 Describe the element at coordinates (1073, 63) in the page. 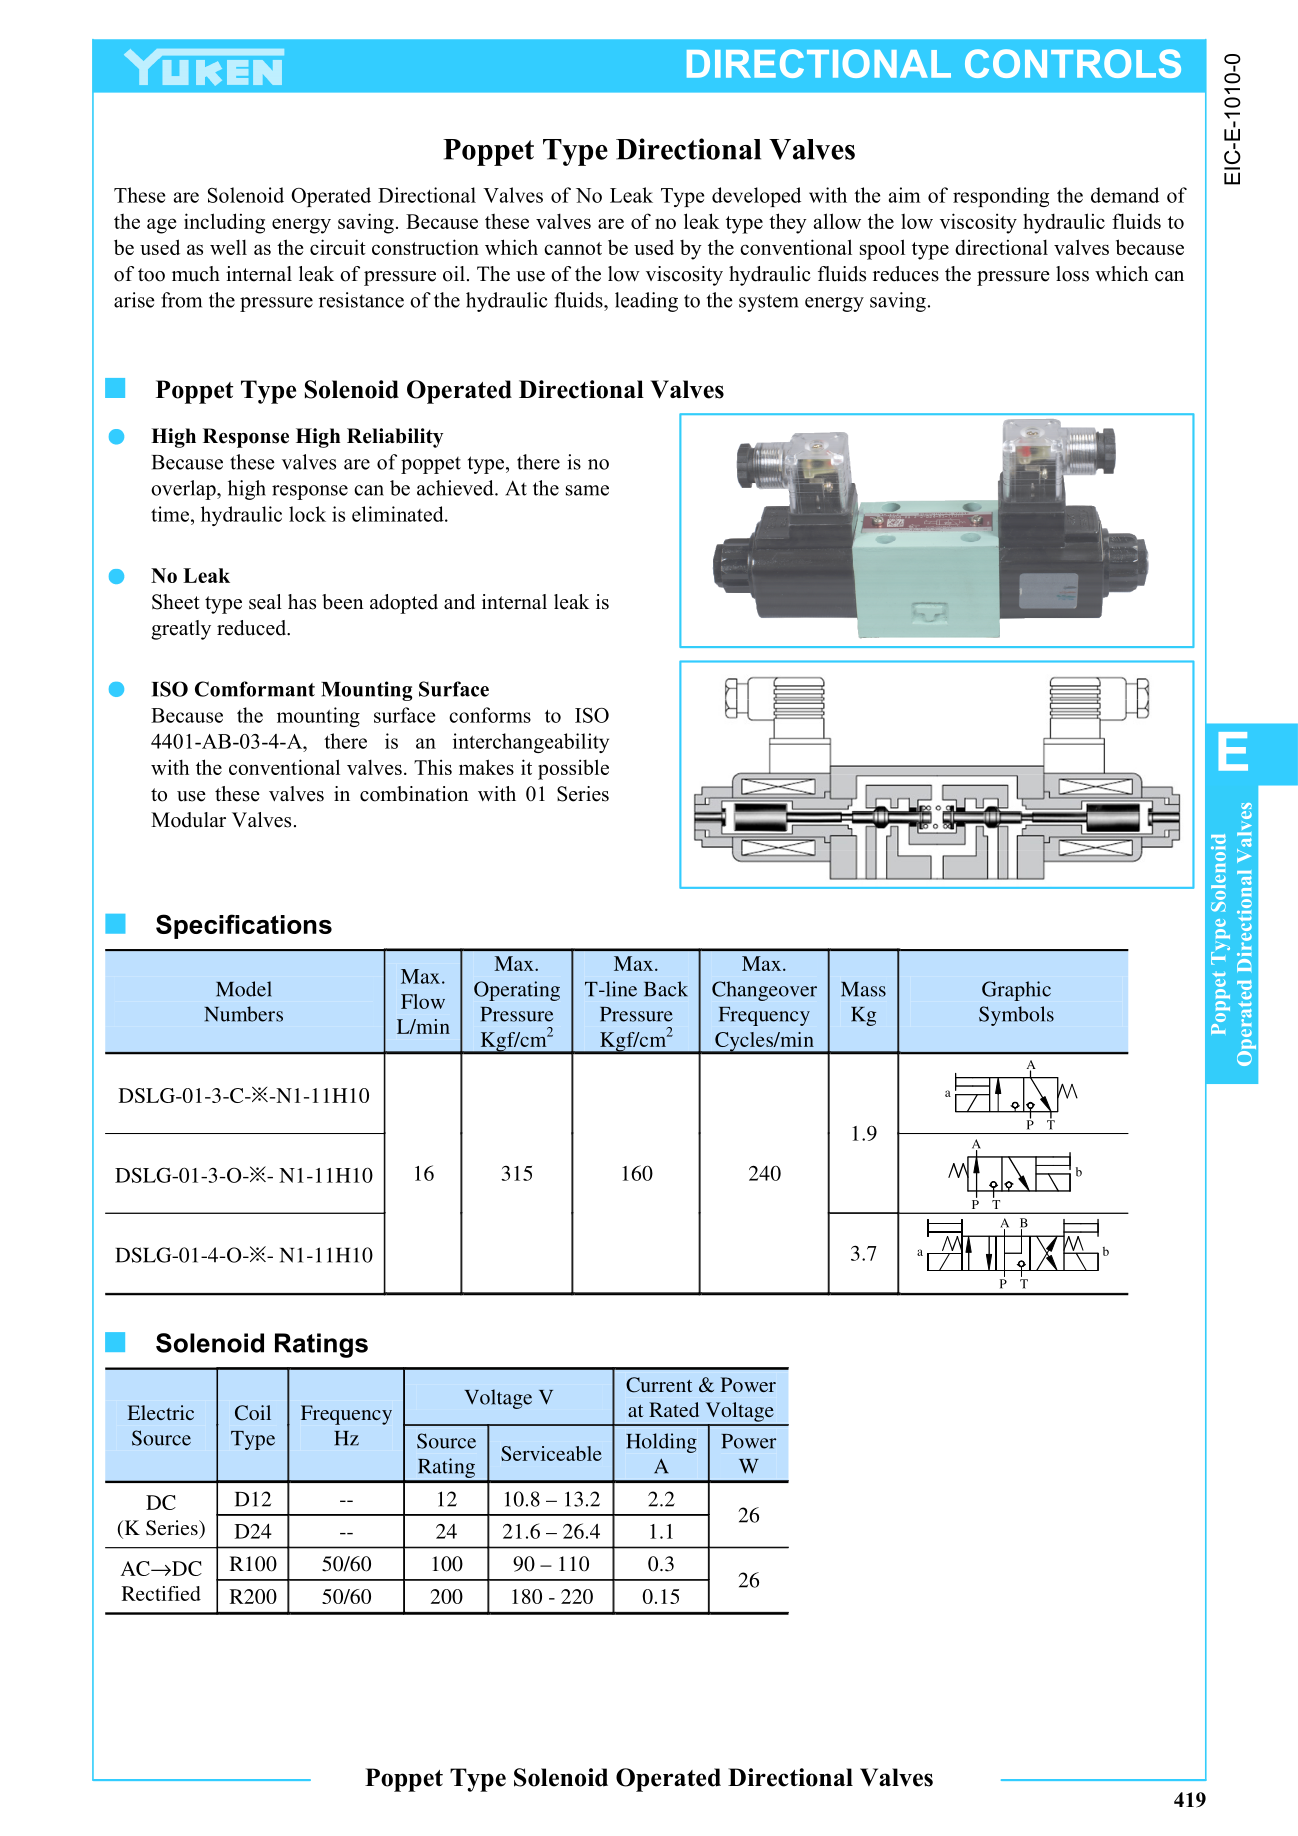

I see `CONTROLS` at that location.
